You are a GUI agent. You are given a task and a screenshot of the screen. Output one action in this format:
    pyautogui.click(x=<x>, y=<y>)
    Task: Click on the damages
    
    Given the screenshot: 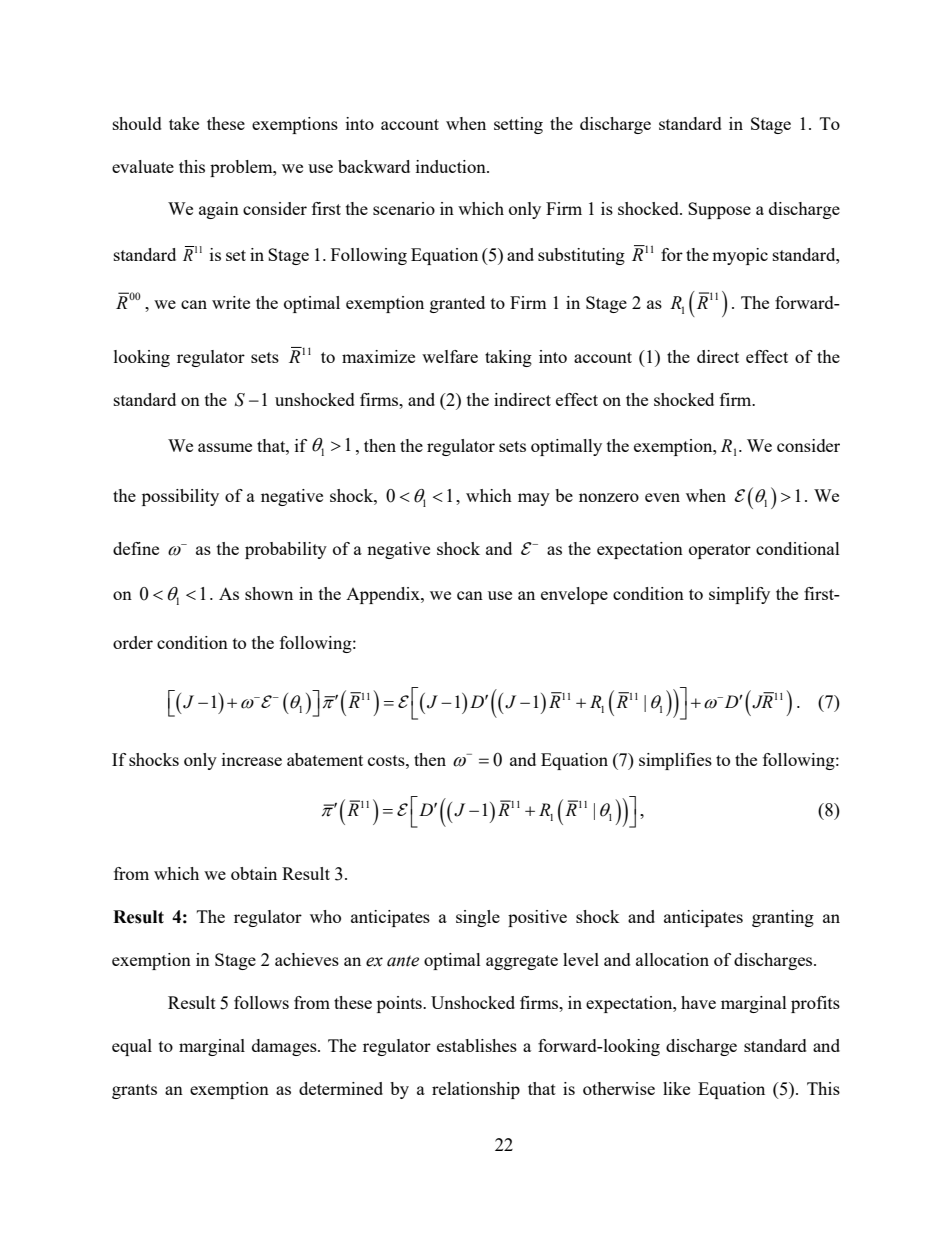 What is the action you would take?
    pyautogui.click(x=285, y=1047)
